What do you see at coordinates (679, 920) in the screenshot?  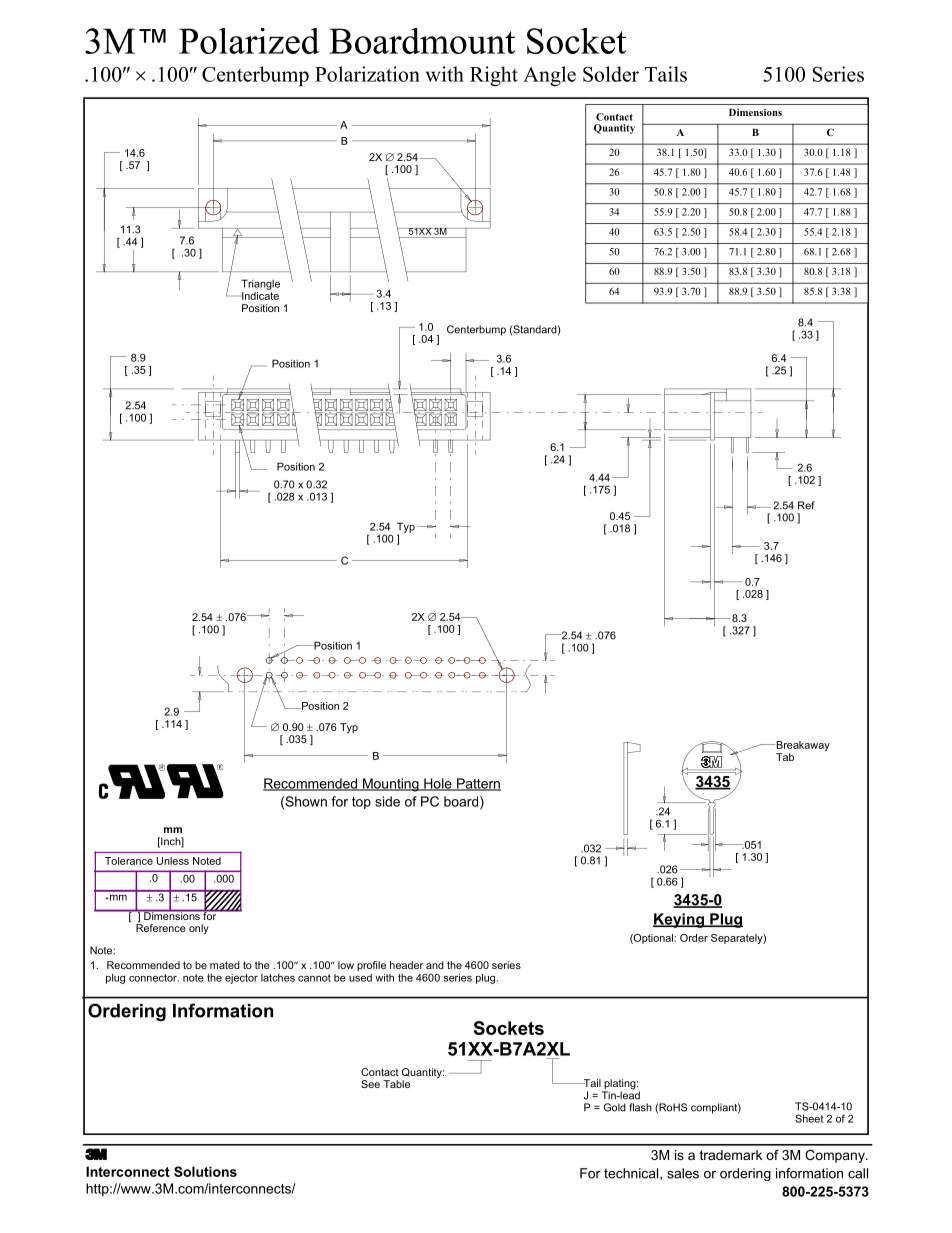 I see `Keying` at bounding box center [679, 920].
